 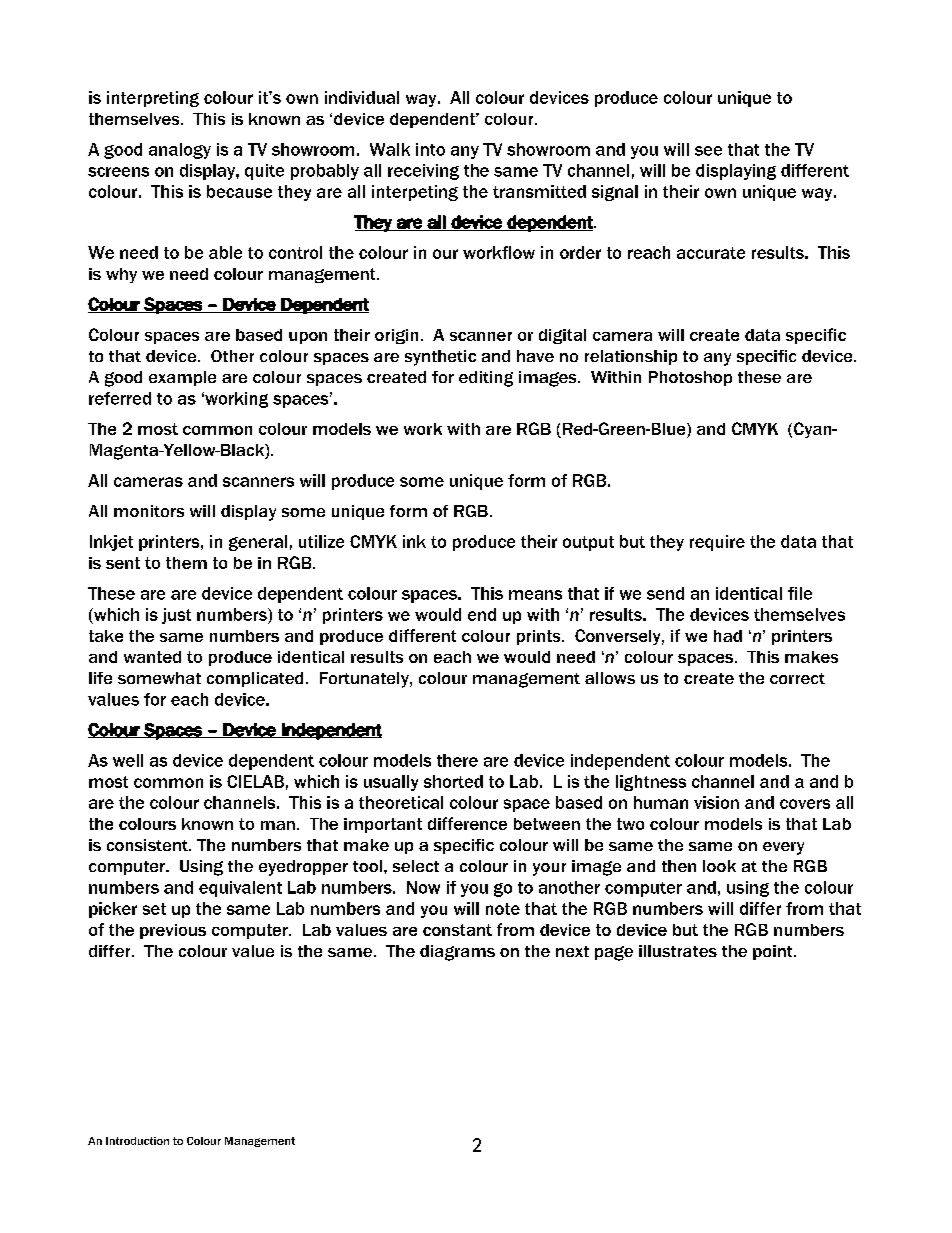 I want to click on diagrams, so click(x=457, y=953).
